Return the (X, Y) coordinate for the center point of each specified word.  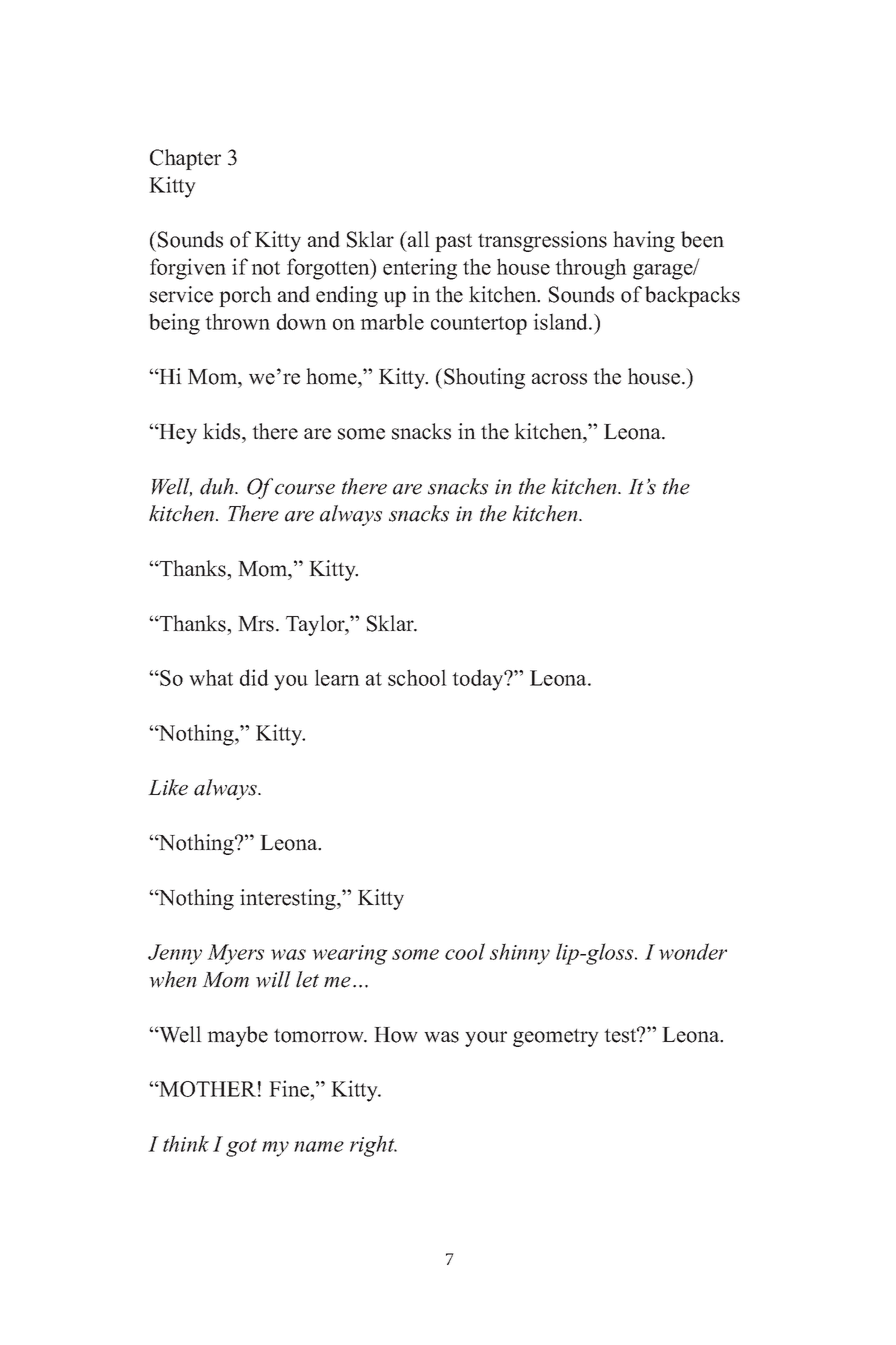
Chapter (185, 159)
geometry (556, 1038)
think (186, 1143)
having (644, 241)
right (373, 1146)
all (418, 239)
